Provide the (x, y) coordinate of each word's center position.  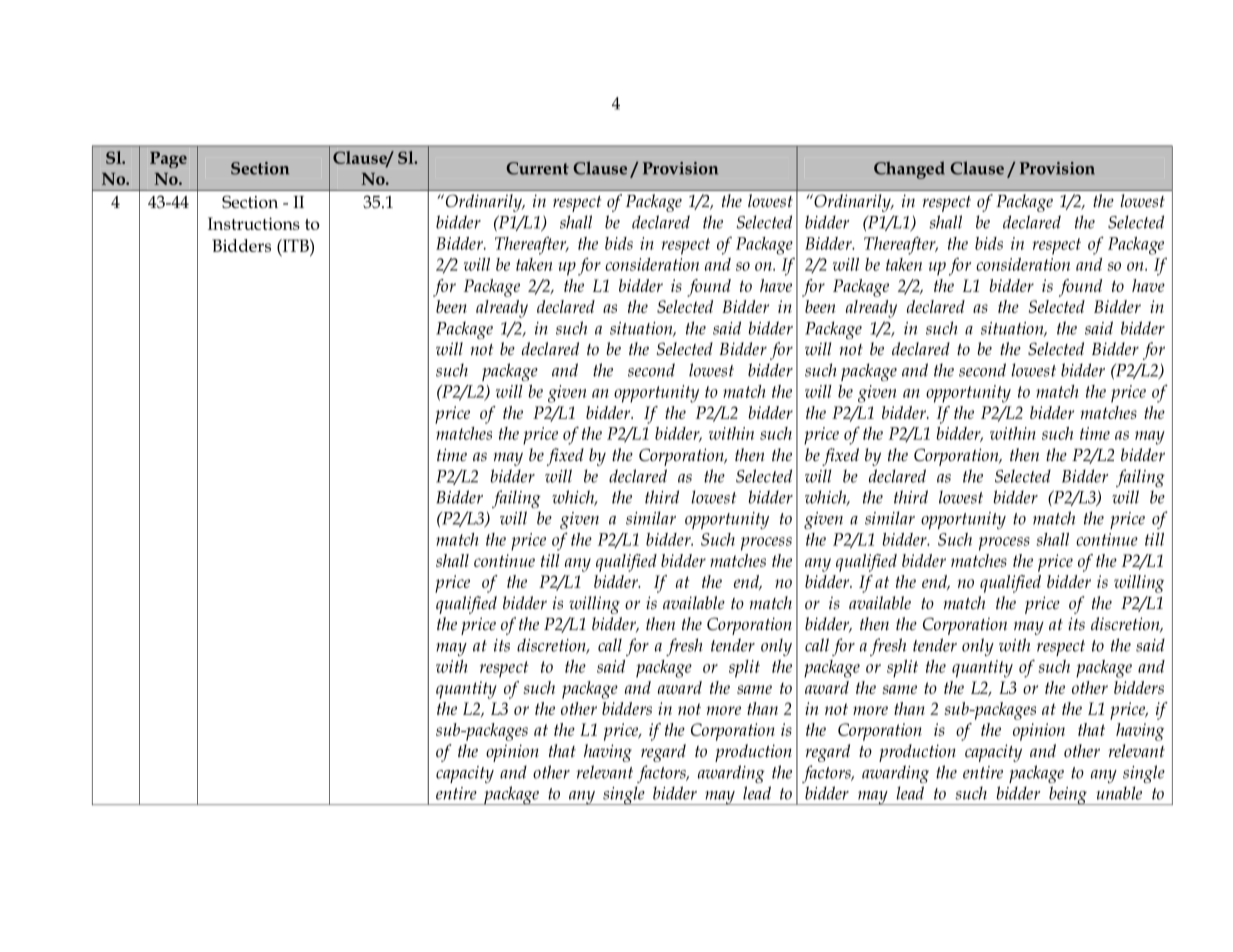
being (1068, 795)
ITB (295, 245)
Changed (909, 170)
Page (168, 160)
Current (537, 168)
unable (1119, 793)
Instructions (254, 223)
